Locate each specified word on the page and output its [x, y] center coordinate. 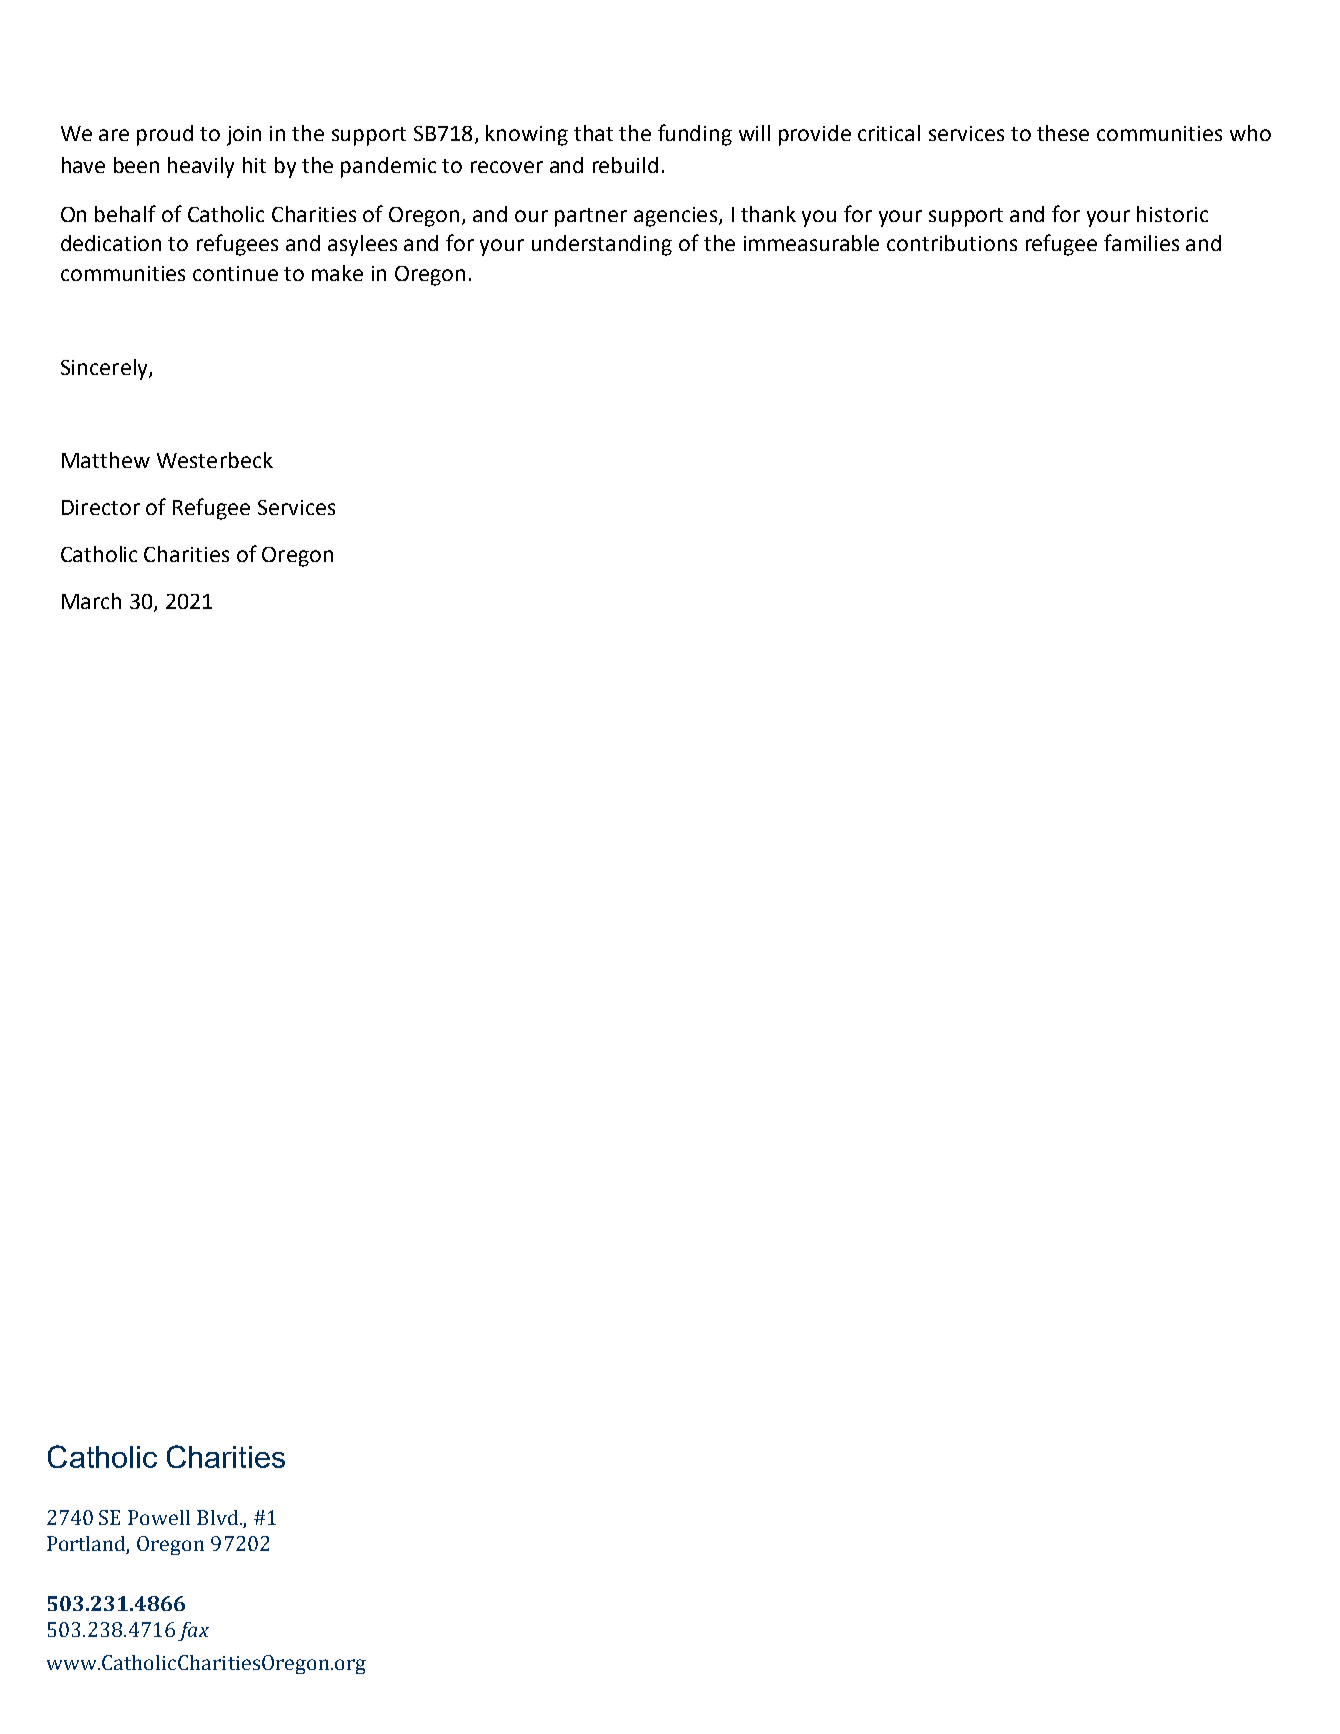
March [91, 601]
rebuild [625, 165]
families [1141, 242]
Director [101, 507]
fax [193, 1631]
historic [1172, 214]
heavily [201, 167]
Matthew [106, 460]
